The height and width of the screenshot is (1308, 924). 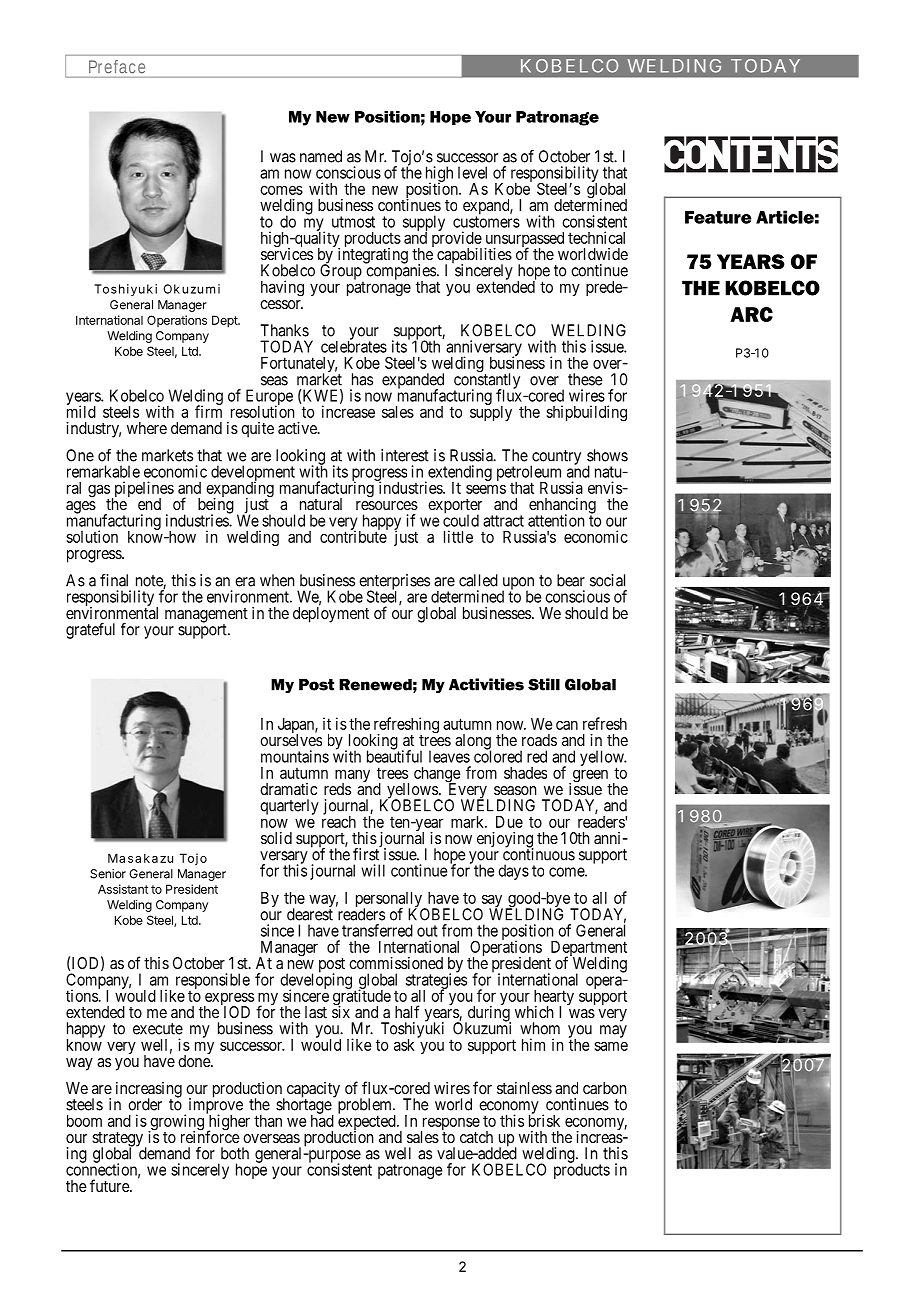 I want to click on level, so click(x=472, y=172).
